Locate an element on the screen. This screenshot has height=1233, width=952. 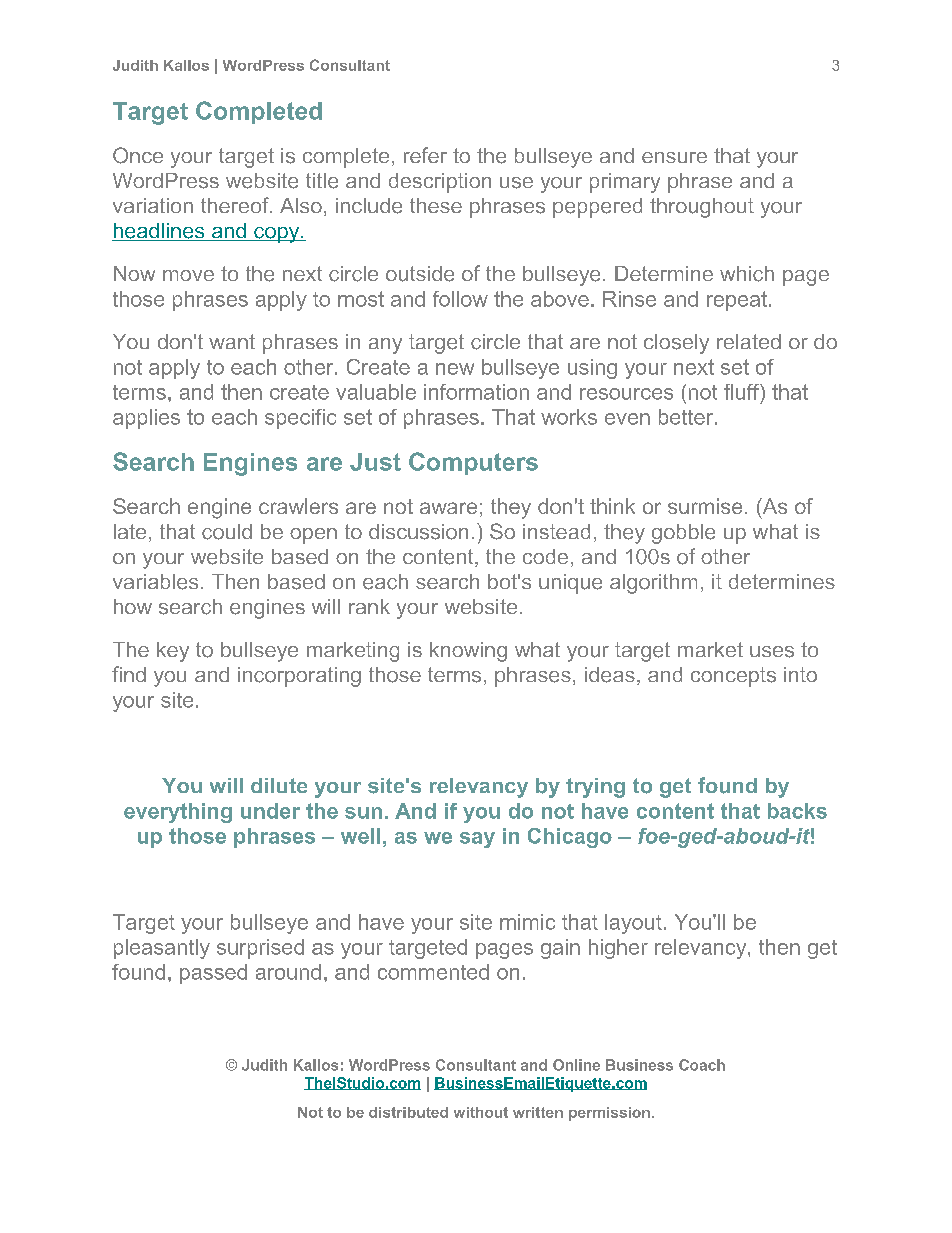
knowing is located at coordinates (468, 652).
